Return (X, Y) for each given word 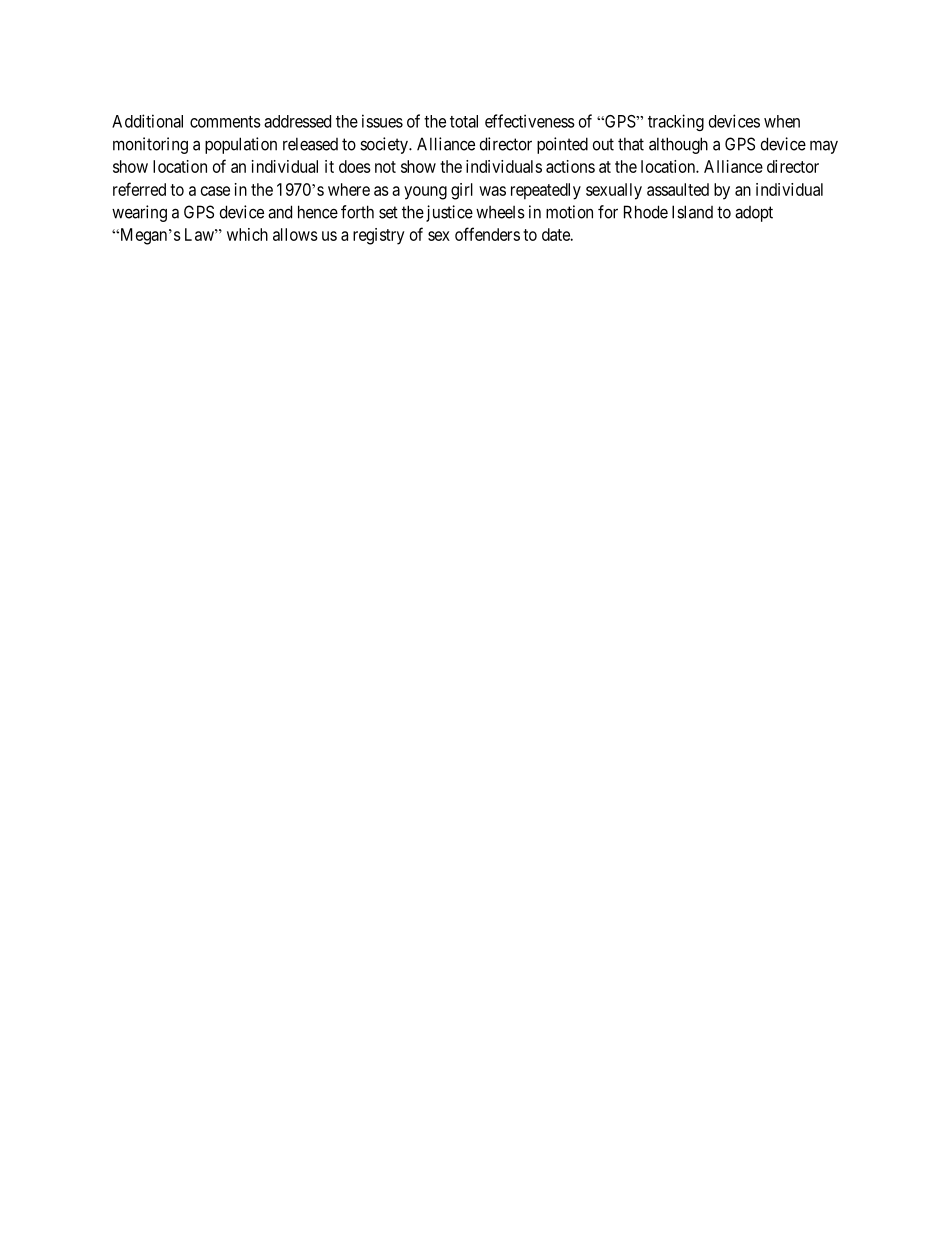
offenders (487, 234)
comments (225, 122)
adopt (754, 214)
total (464, 121)
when (782, 121)
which (247, 234)
